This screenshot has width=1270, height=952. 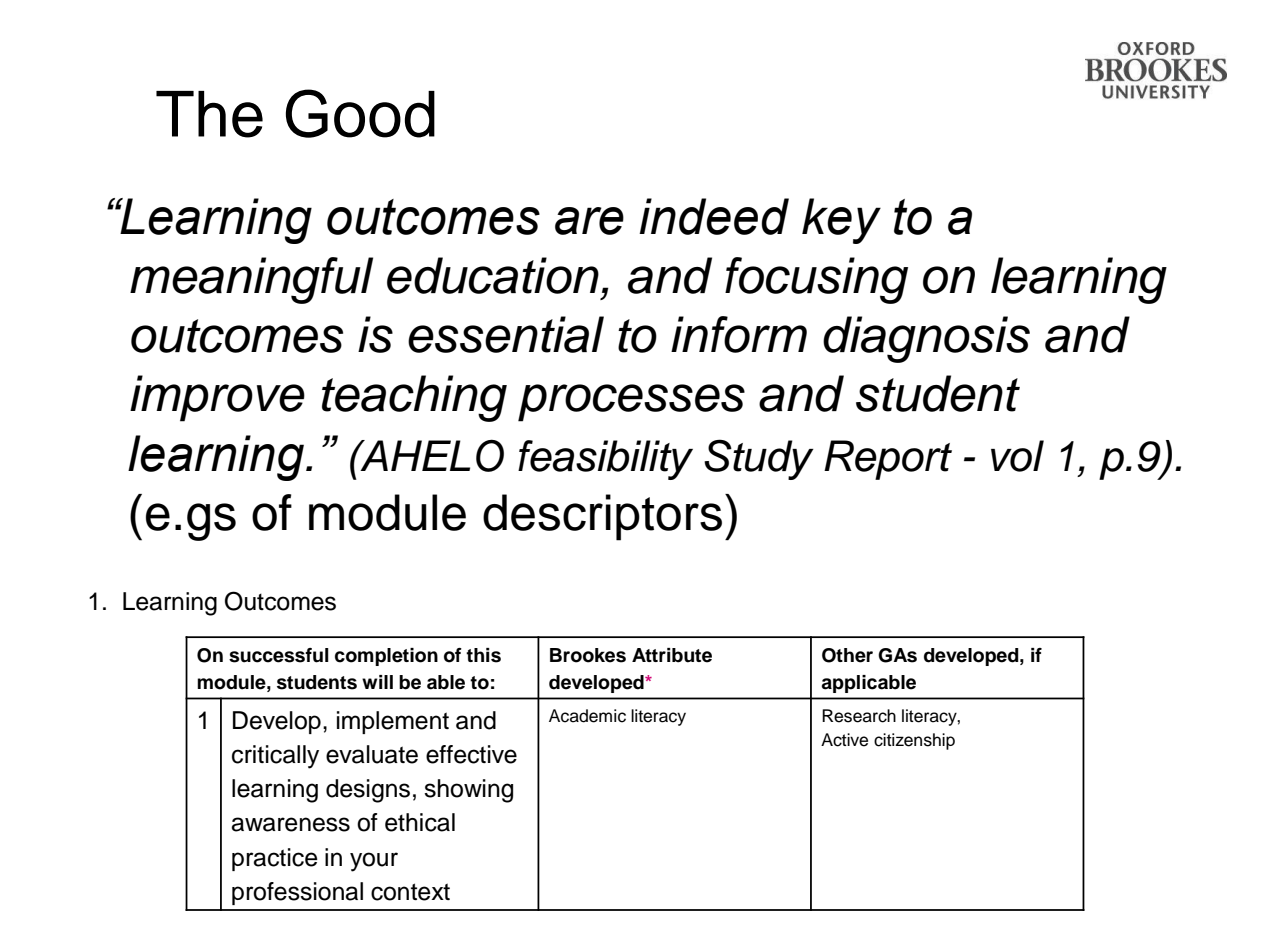 I want to click on practice, so click(x=275, y=859).
